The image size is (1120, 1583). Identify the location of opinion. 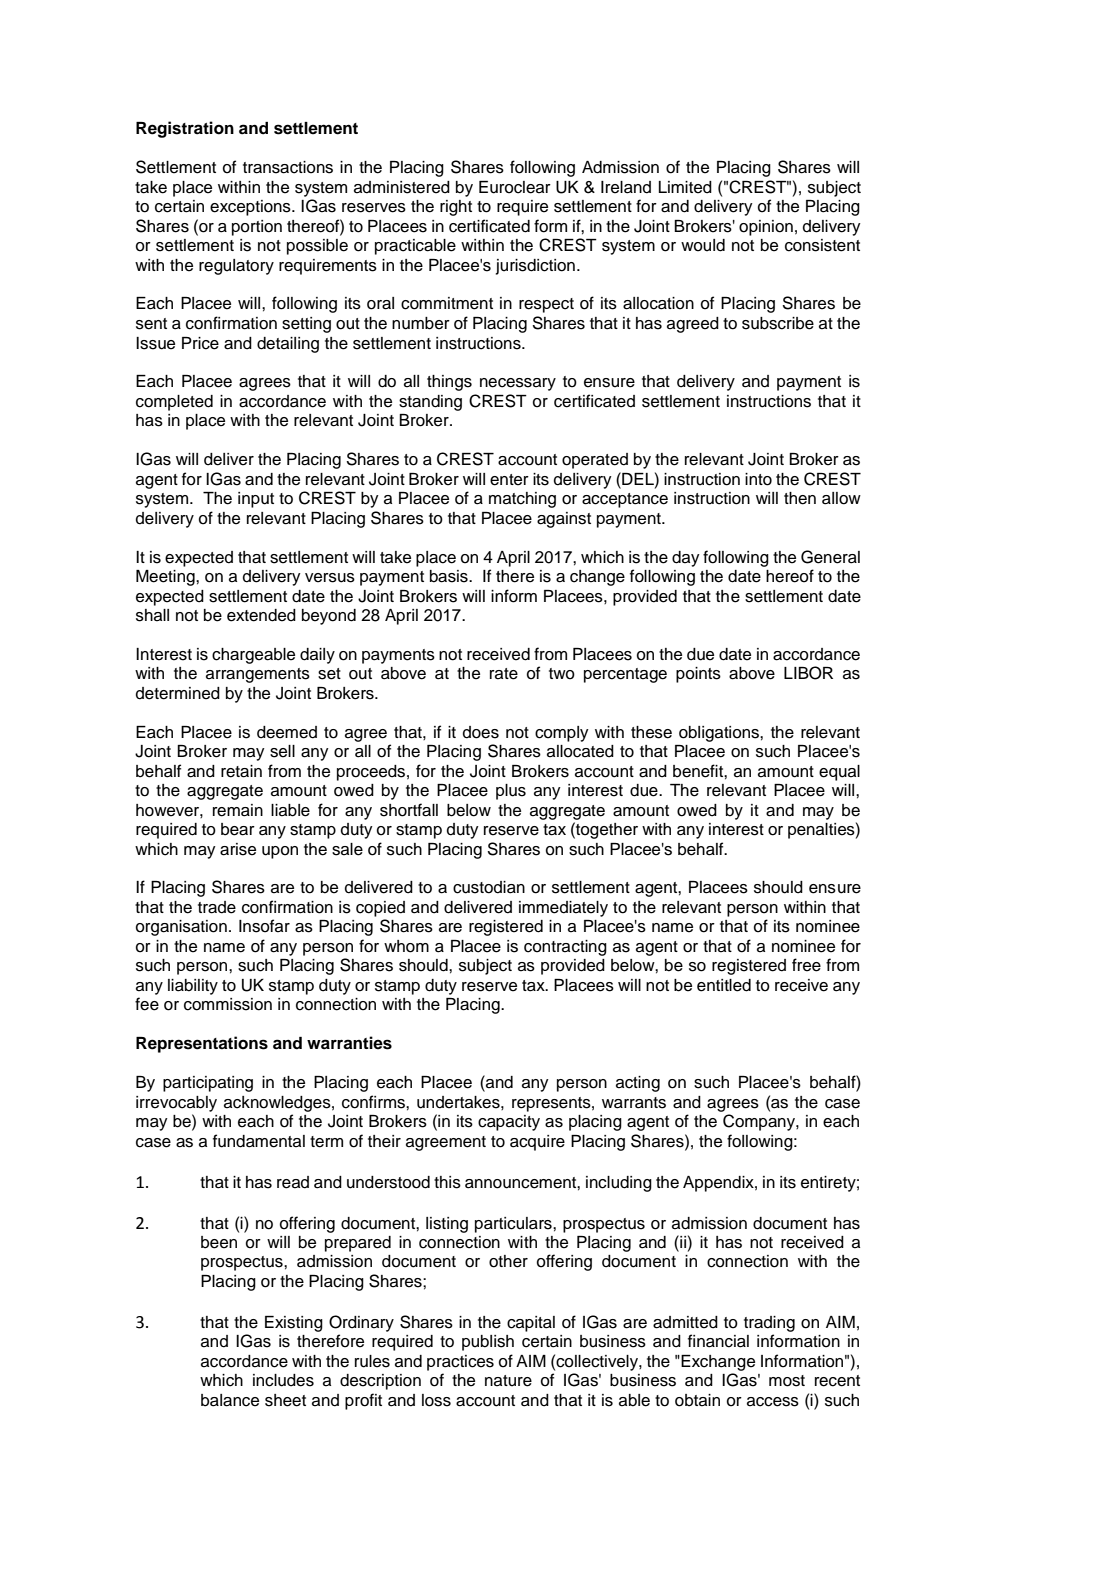
(766, 228).
